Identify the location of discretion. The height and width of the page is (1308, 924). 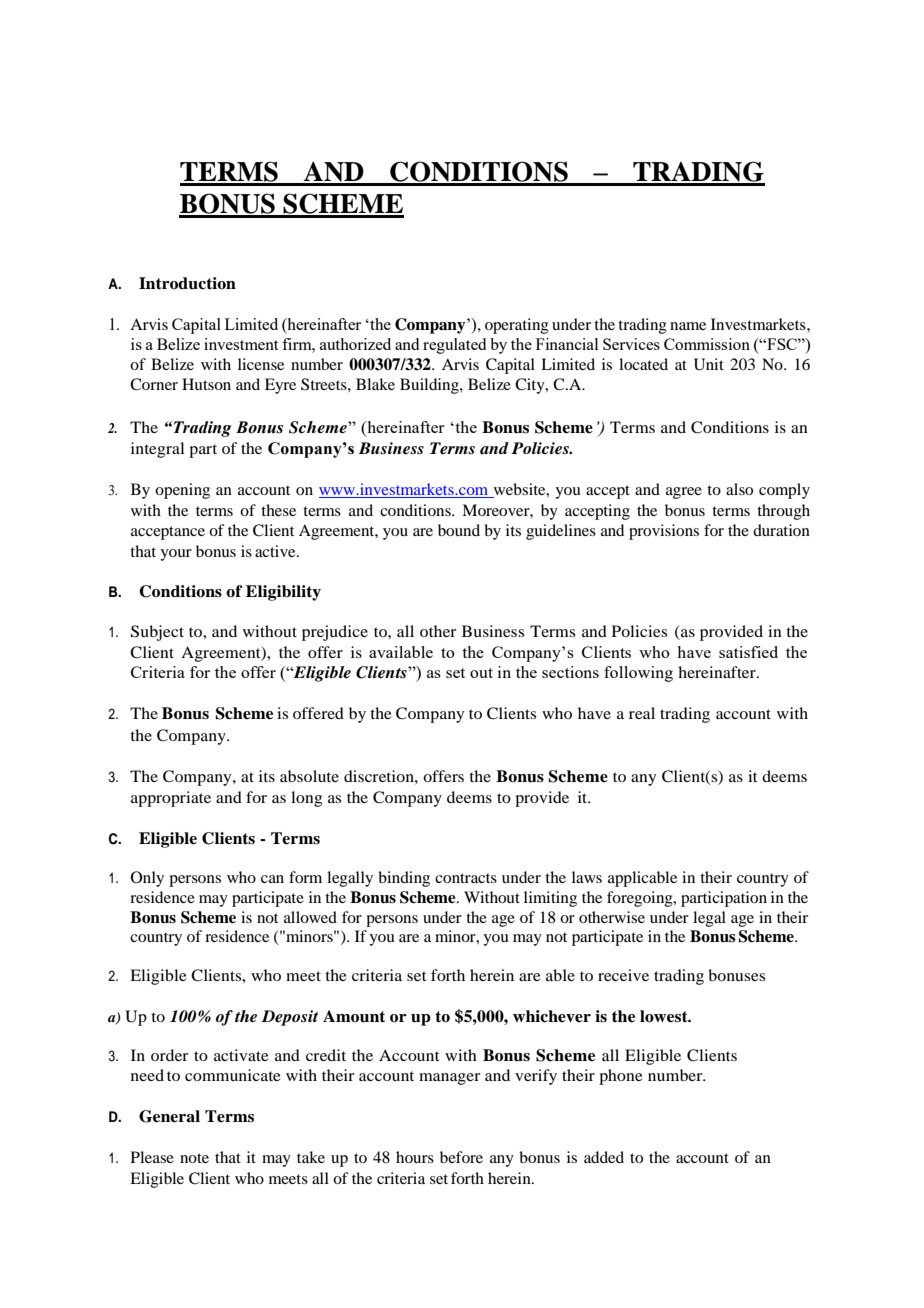
(380, 776).
